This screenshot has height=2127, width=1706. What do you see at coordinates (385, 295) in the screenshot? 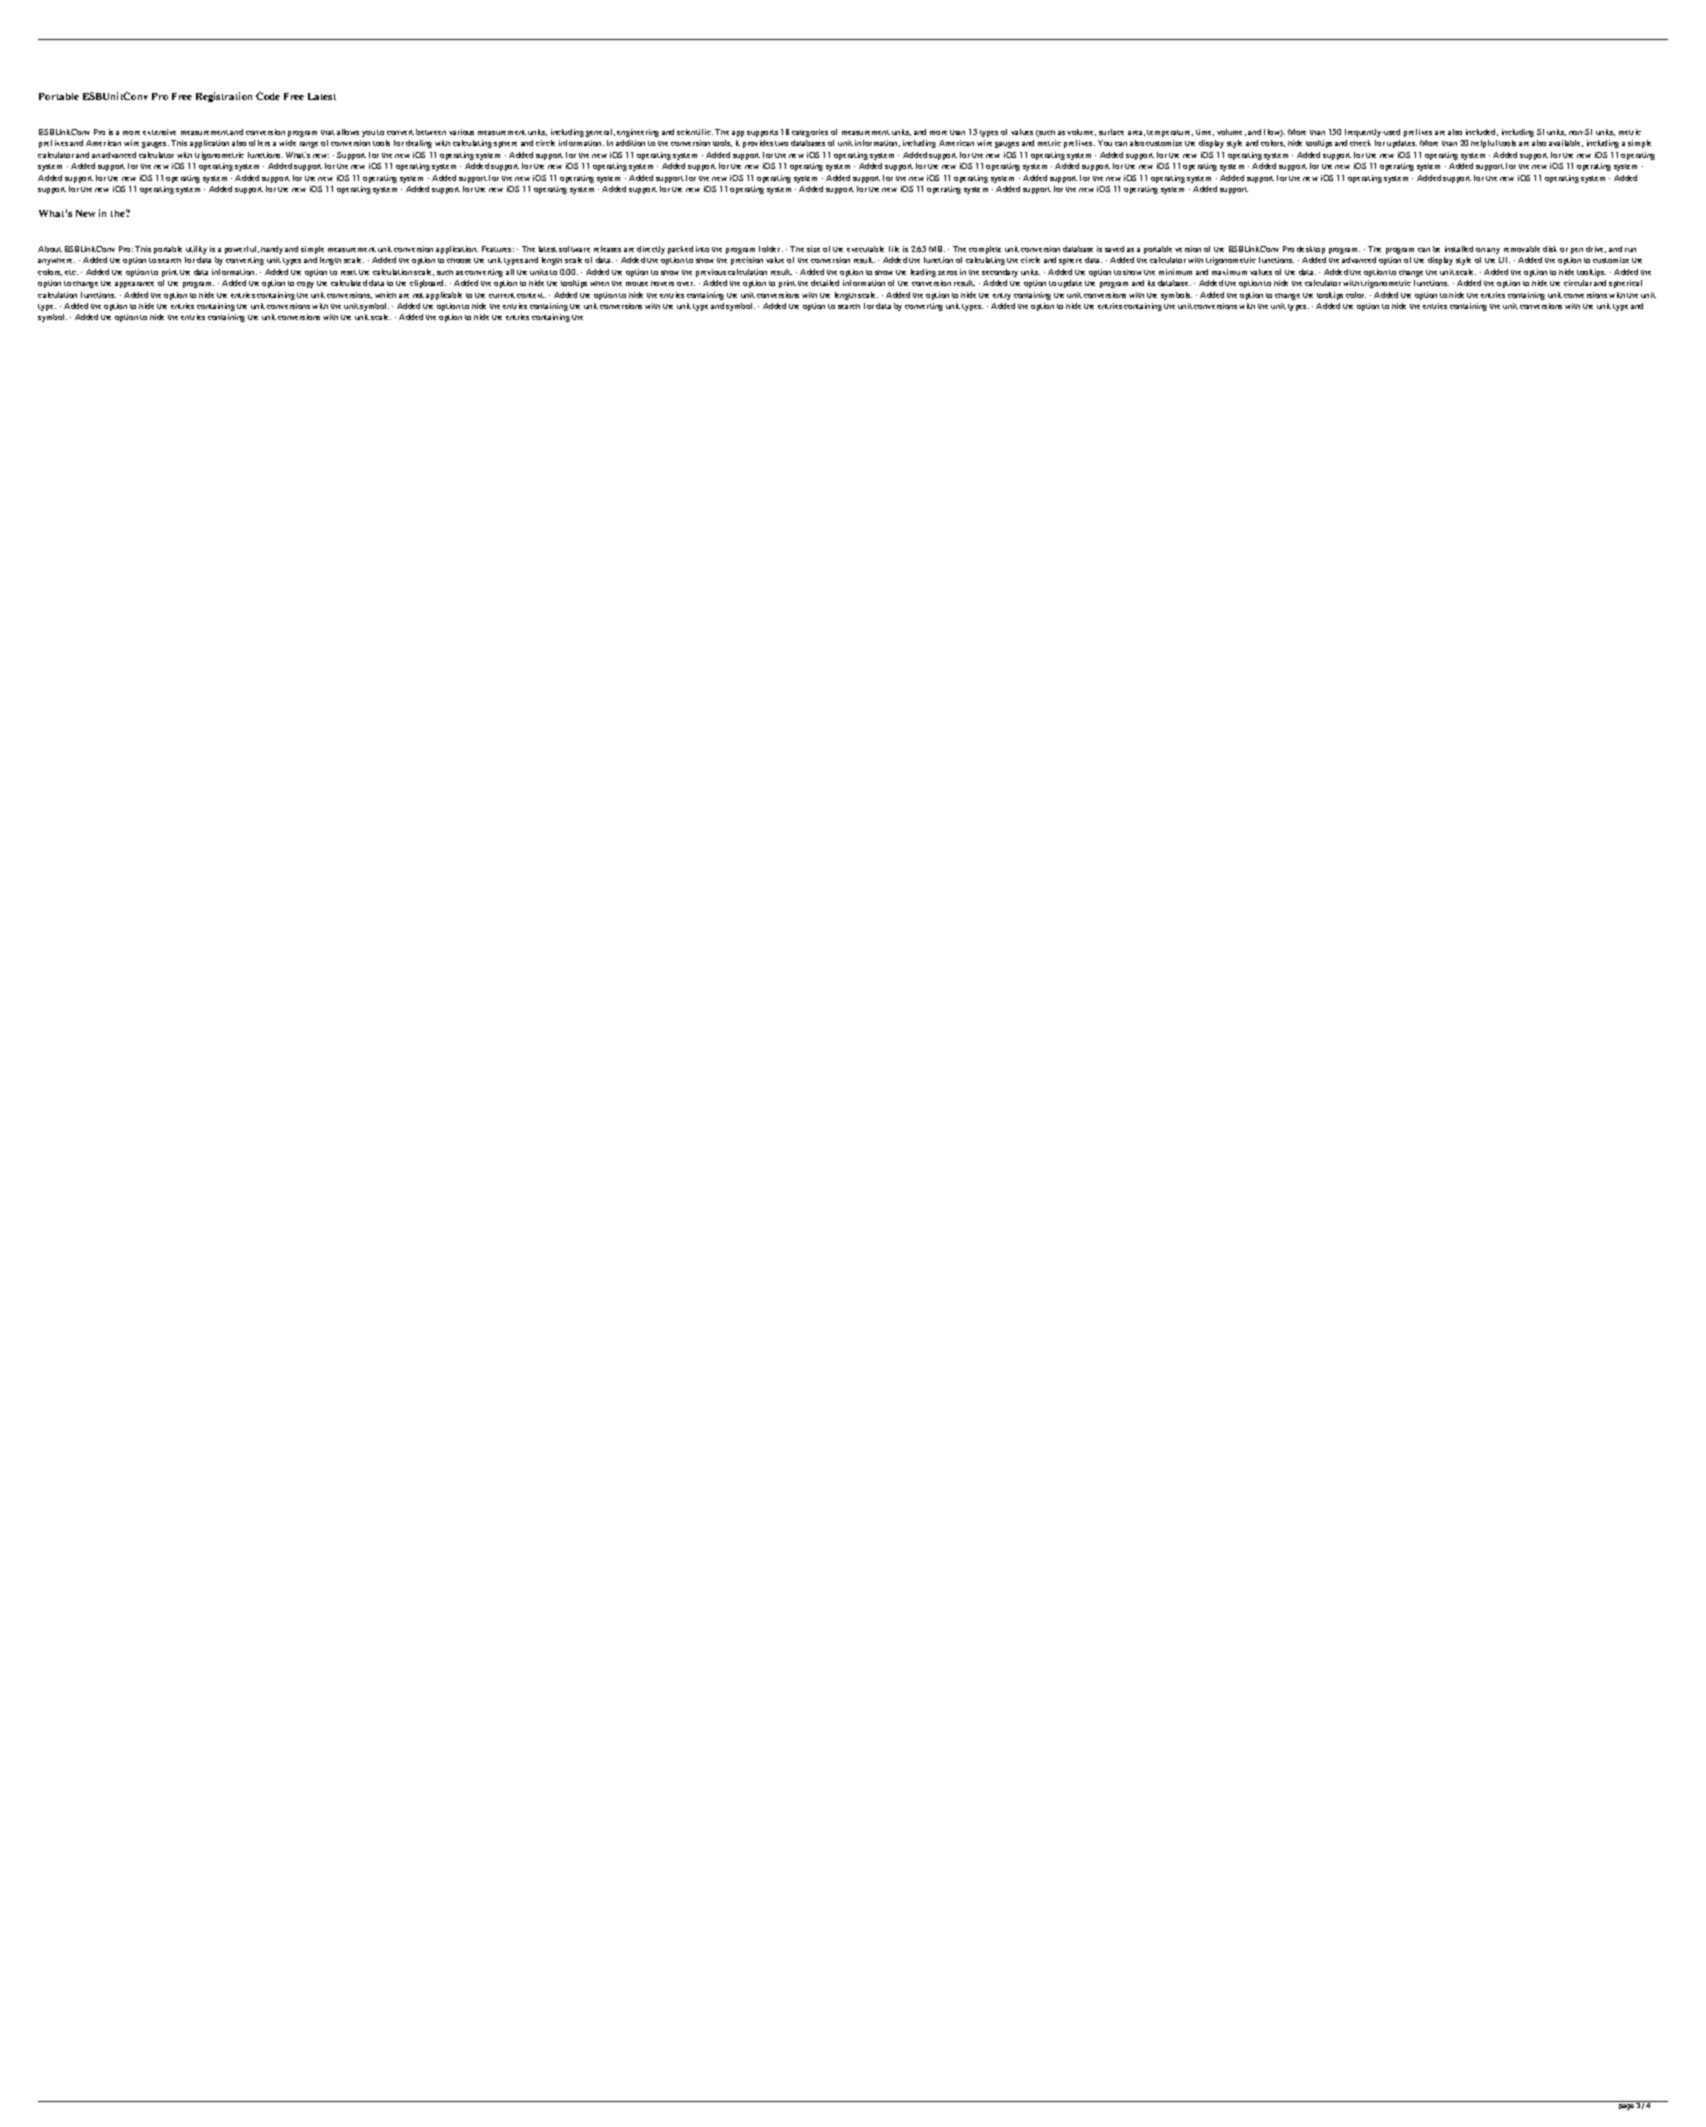
I see `which` at bounding box center [385, 295].
